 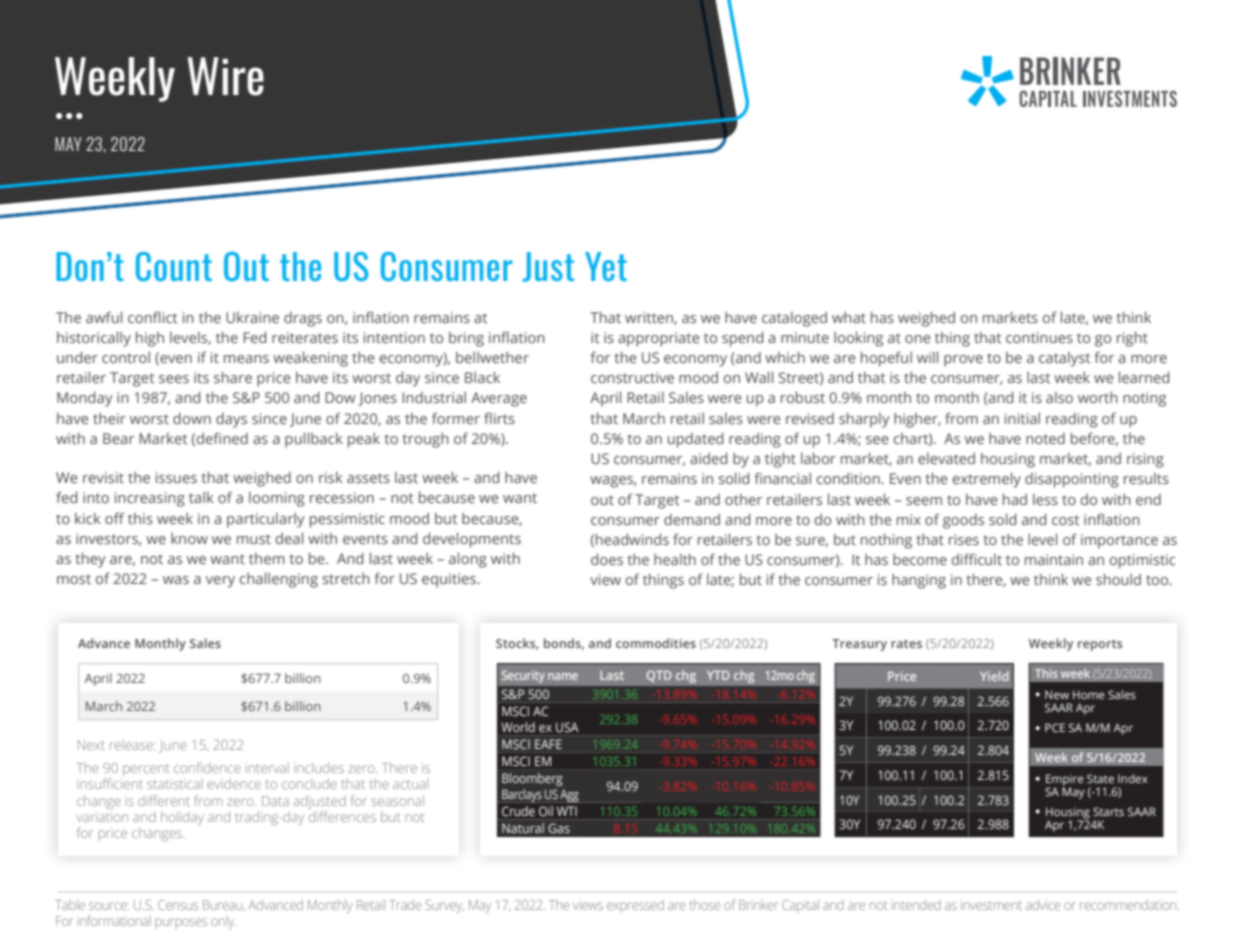 I want to click on talk, so click(x=201, y=497).
